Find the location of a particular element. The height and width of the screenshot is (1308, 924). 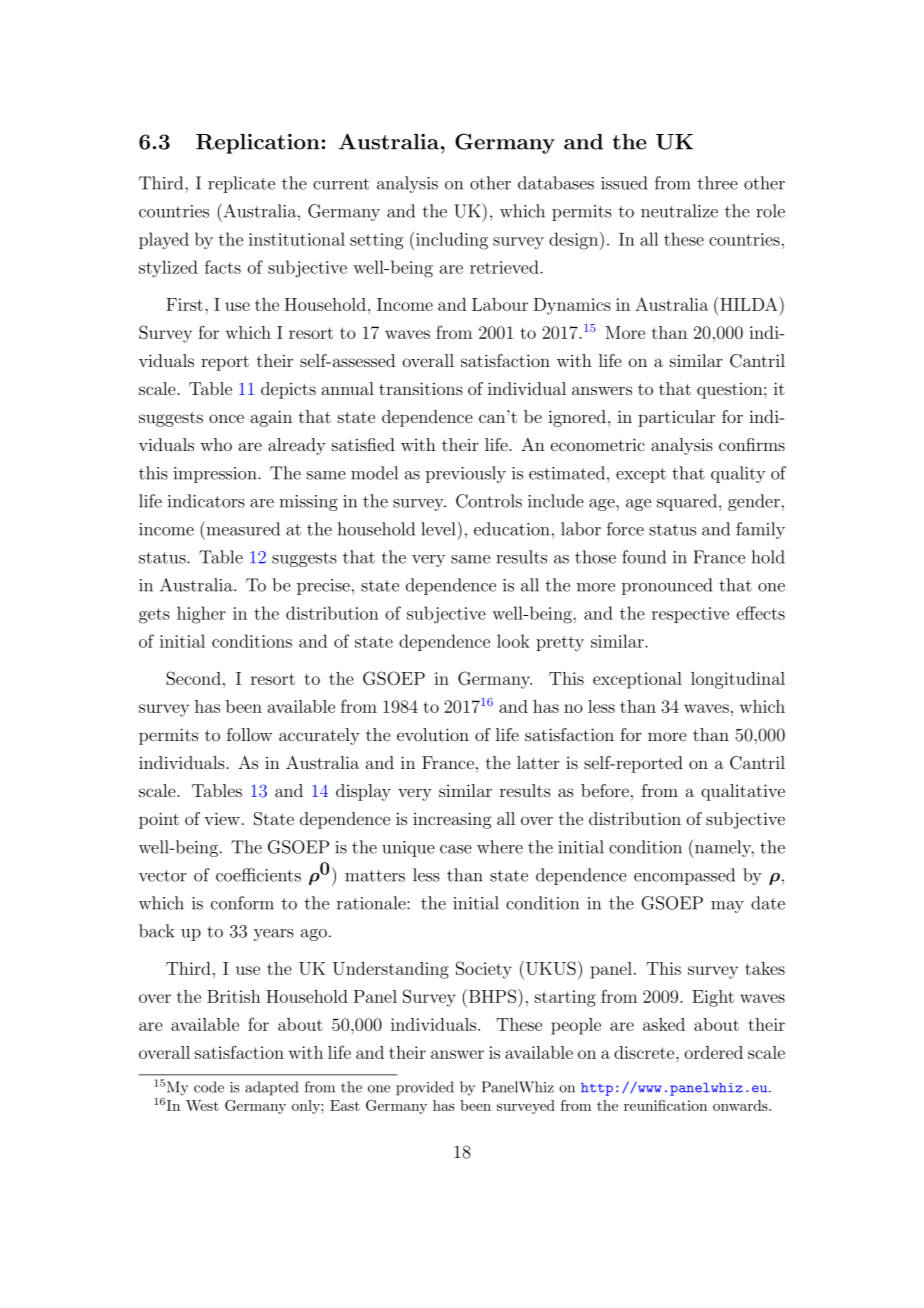

look is located at coordinates (513, 641).
